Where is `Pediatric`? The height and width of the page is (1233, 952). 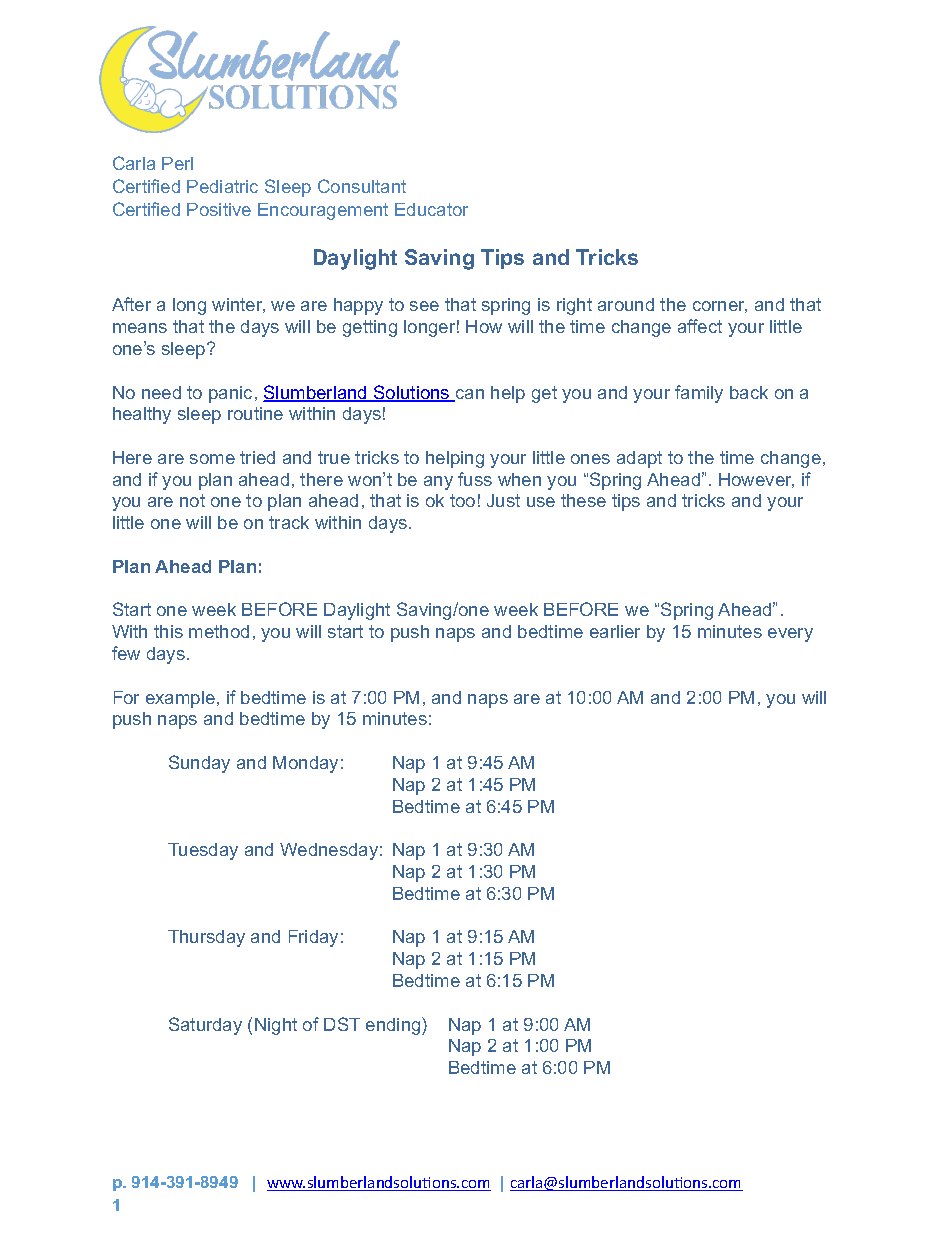 Pediatric is located at coordinates (222, 186).
